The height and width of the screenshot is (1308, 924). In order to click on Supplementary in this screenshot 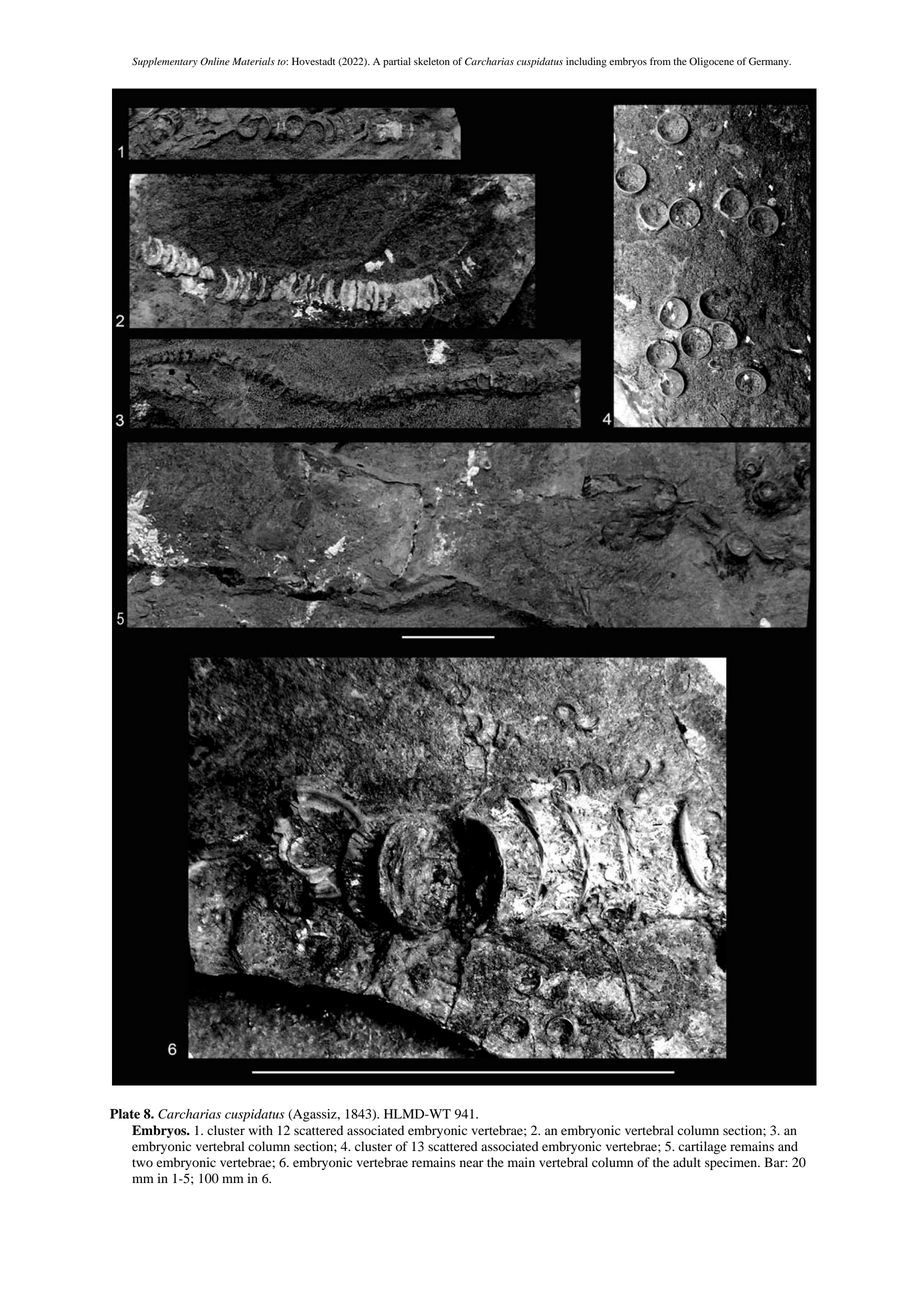, I will do `click(165, 62)`.
